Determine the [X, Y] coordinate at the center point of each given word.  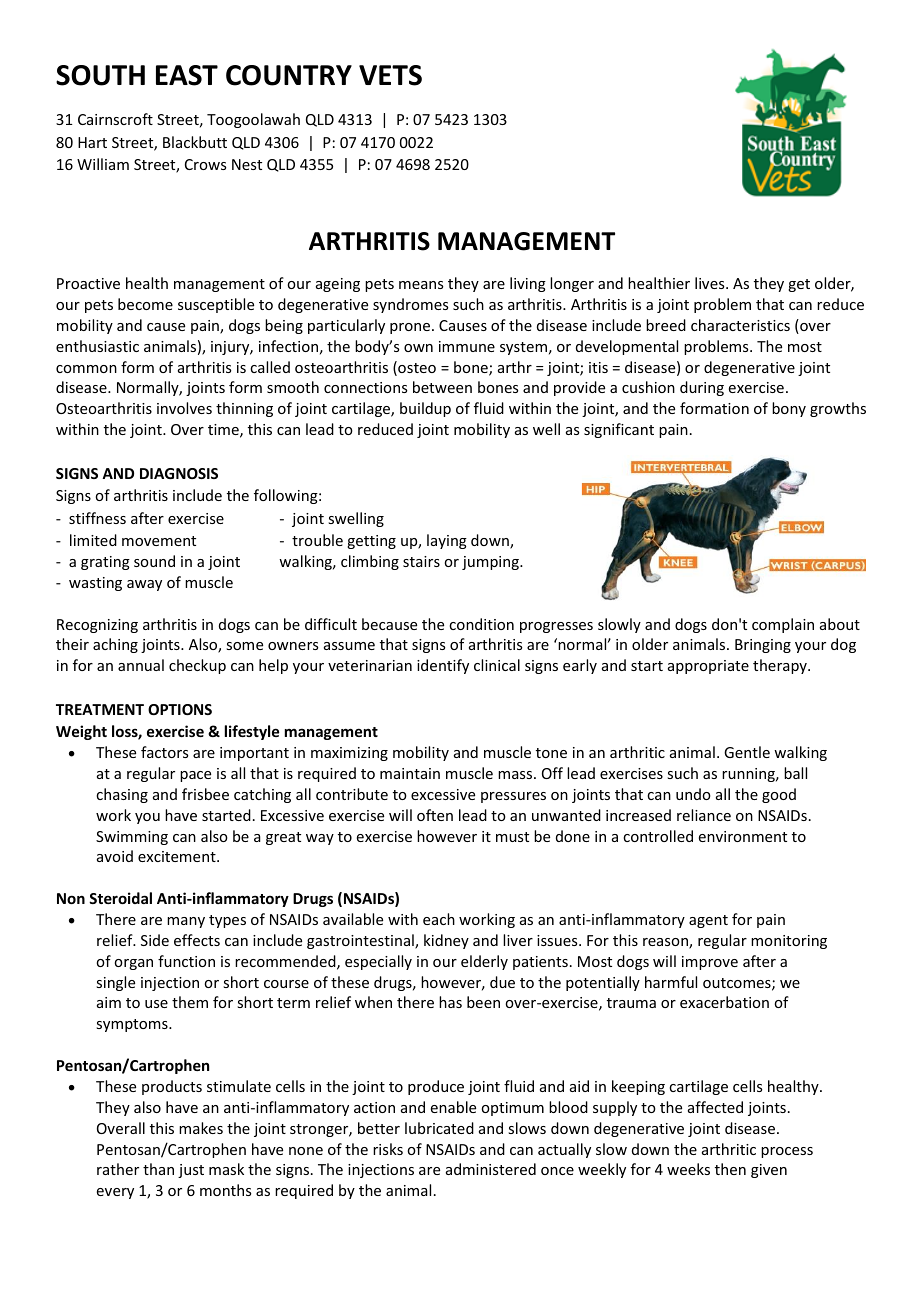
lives [711, 283]
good [779, 795]
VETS [390, 75]
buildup [425, 409]
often [435, 815]
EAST [187, 75]
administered [491, 1169]
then [730, 1169]
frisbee [205, 794]
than [158, 1169]
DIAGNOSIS [179, 473]
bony [789, 409]
